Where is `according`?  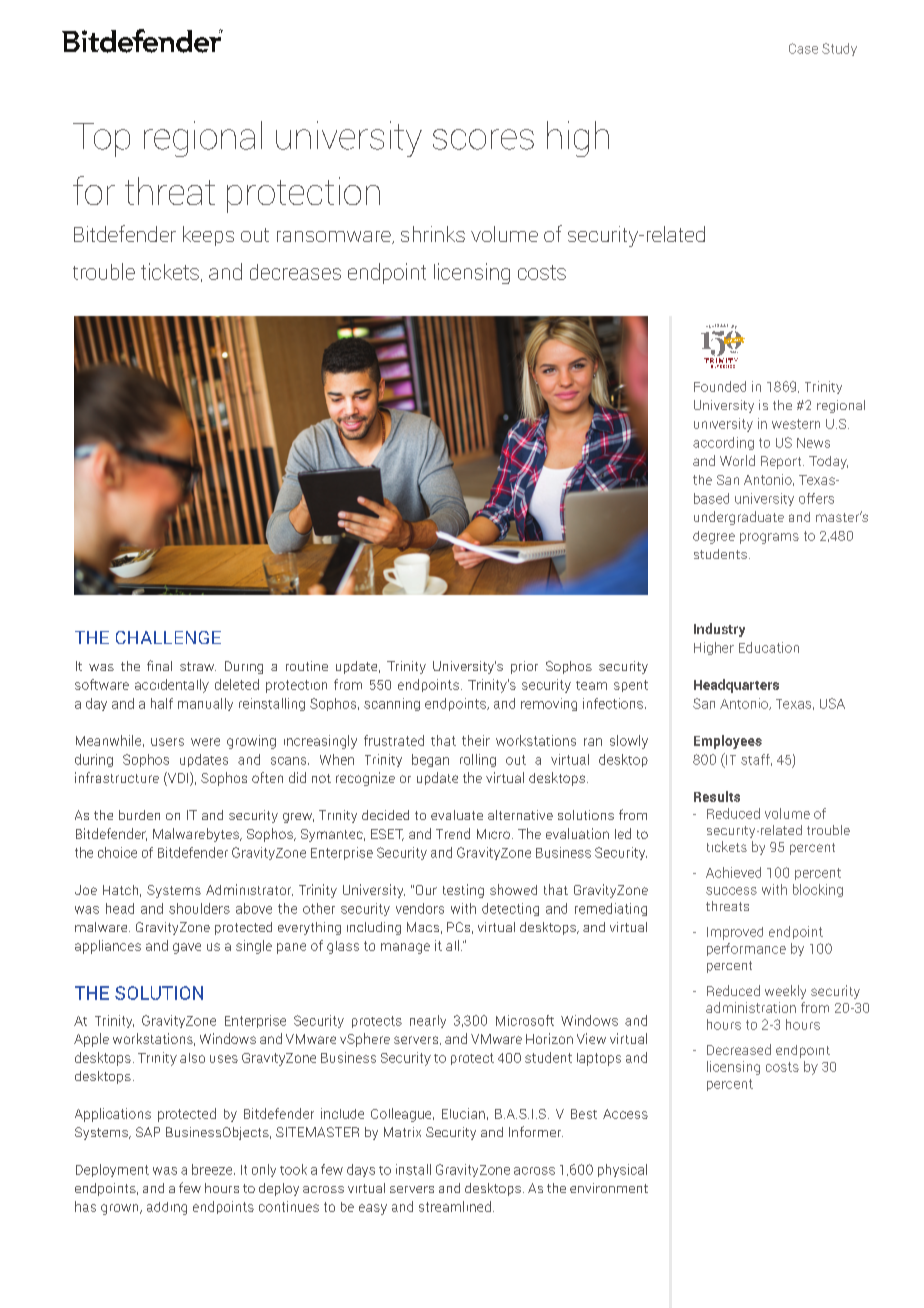 according is located at coordinates (723, 443).
